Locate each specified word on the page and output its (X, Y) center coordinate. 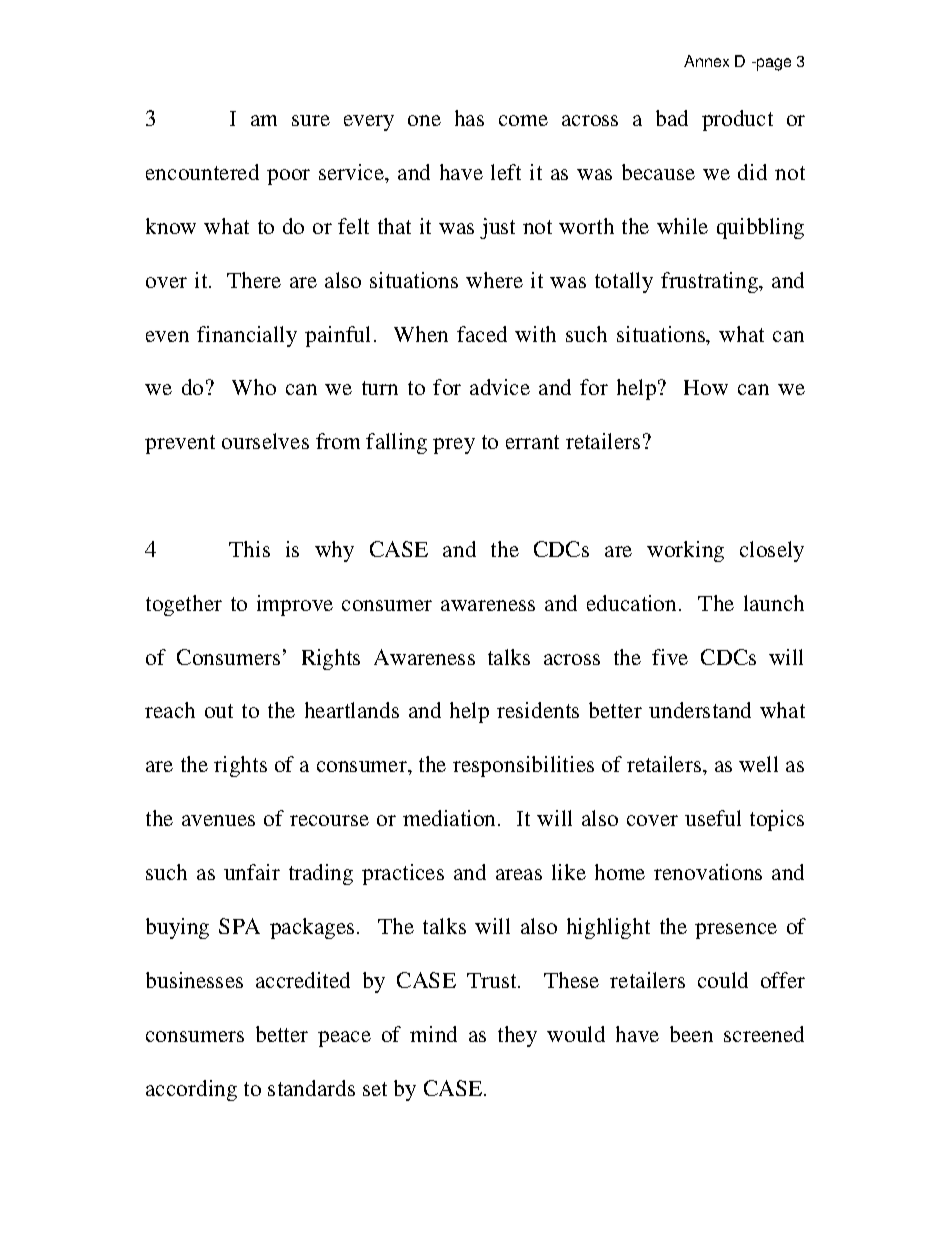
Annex (706, 61)
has (469, 118)
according (191, 1090)
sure (311, 120)
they (517, 1036)
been (691, 1034)
